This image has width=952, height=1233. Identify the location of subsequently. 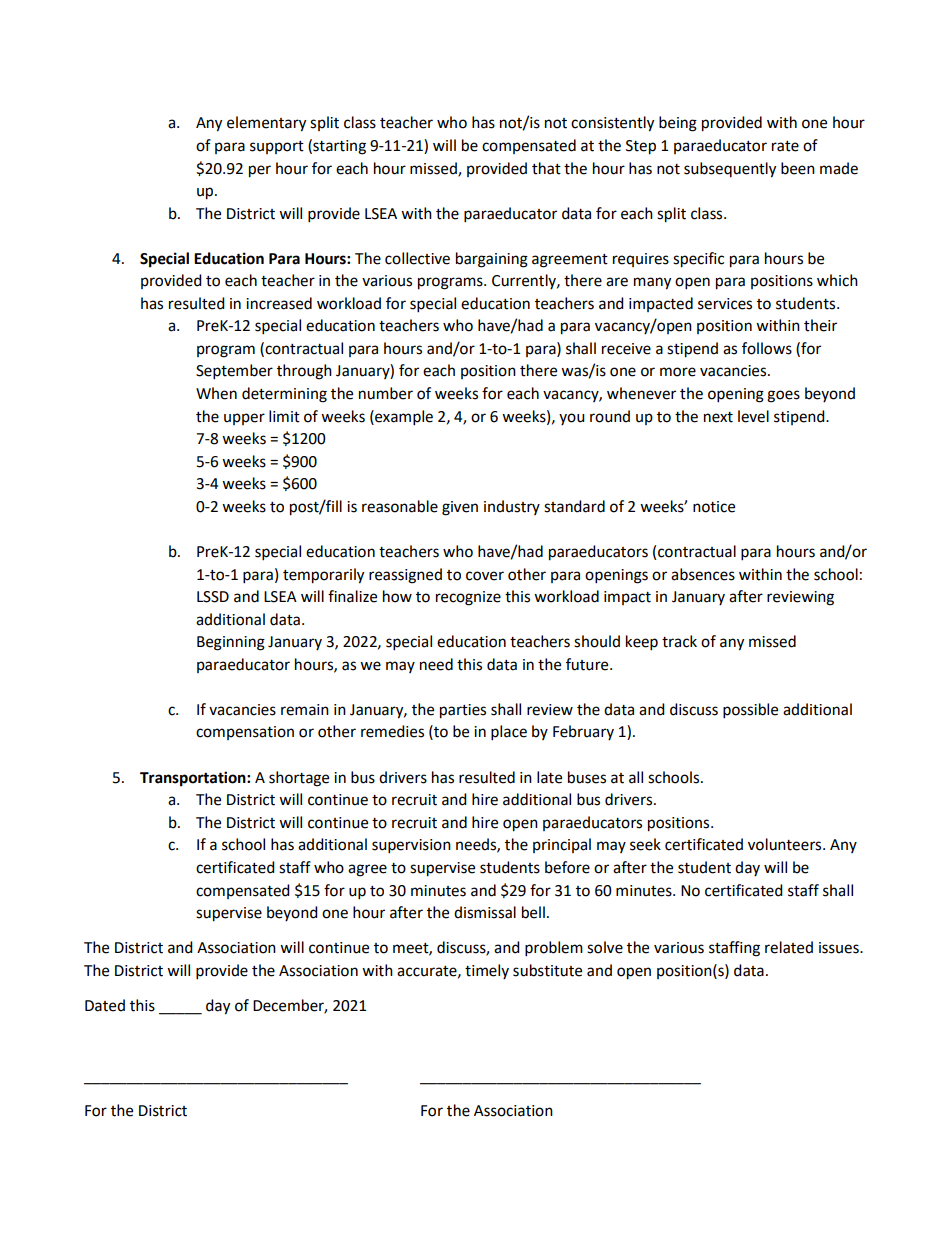
(730, 170).
